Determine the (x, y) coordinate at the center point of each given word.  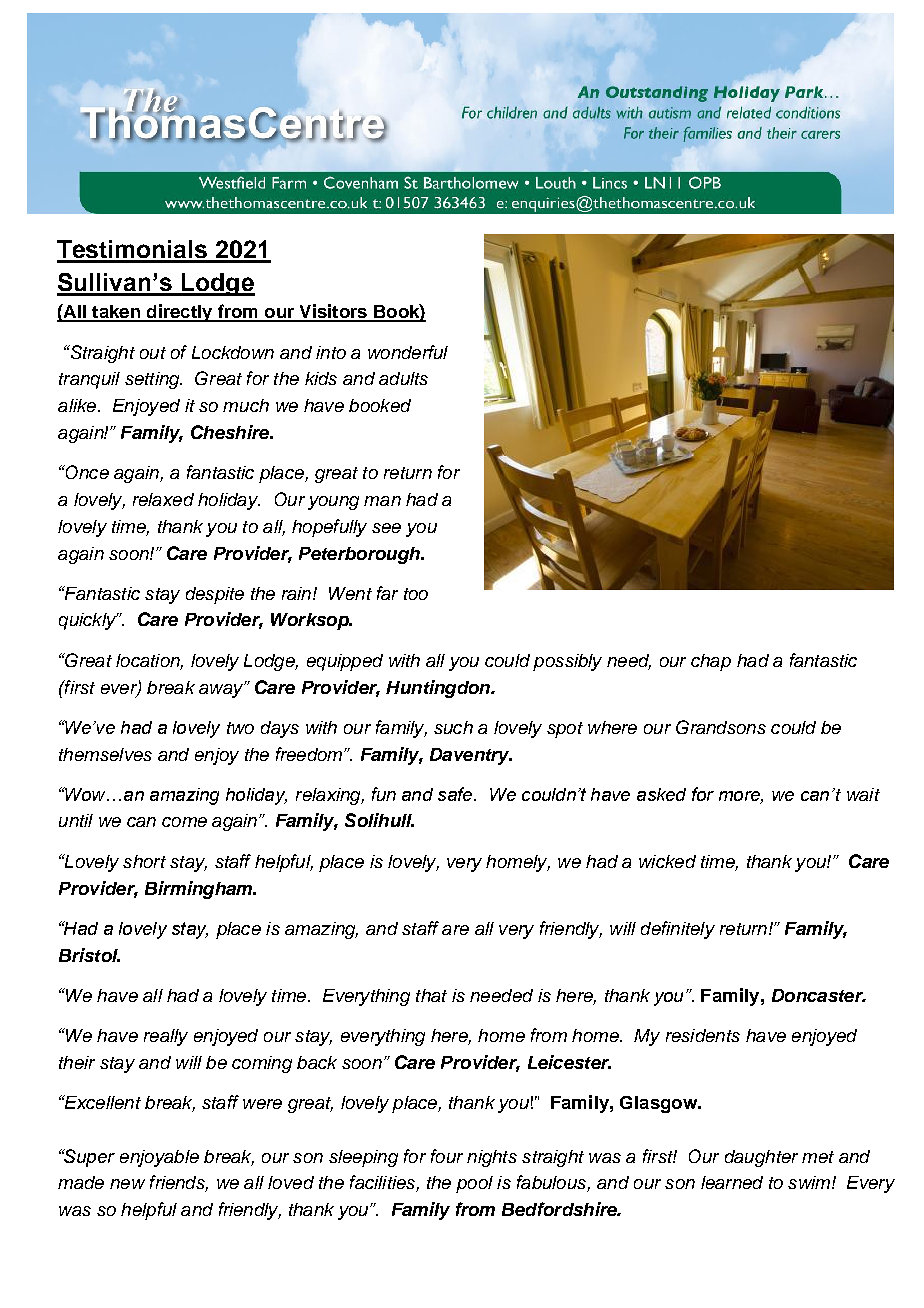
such (453, 727)
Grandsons (721, 727)
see (386, 528)
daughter (761, 1158)
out (153, 353)
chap (711, 662)
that (431, 995)
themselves (105, 754)
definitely (678, 930)
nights (492, 1158)
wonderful (408, 352)
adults (403, 378)
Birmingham (200, 890)
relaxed (163, 499)
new (127, 1184)
